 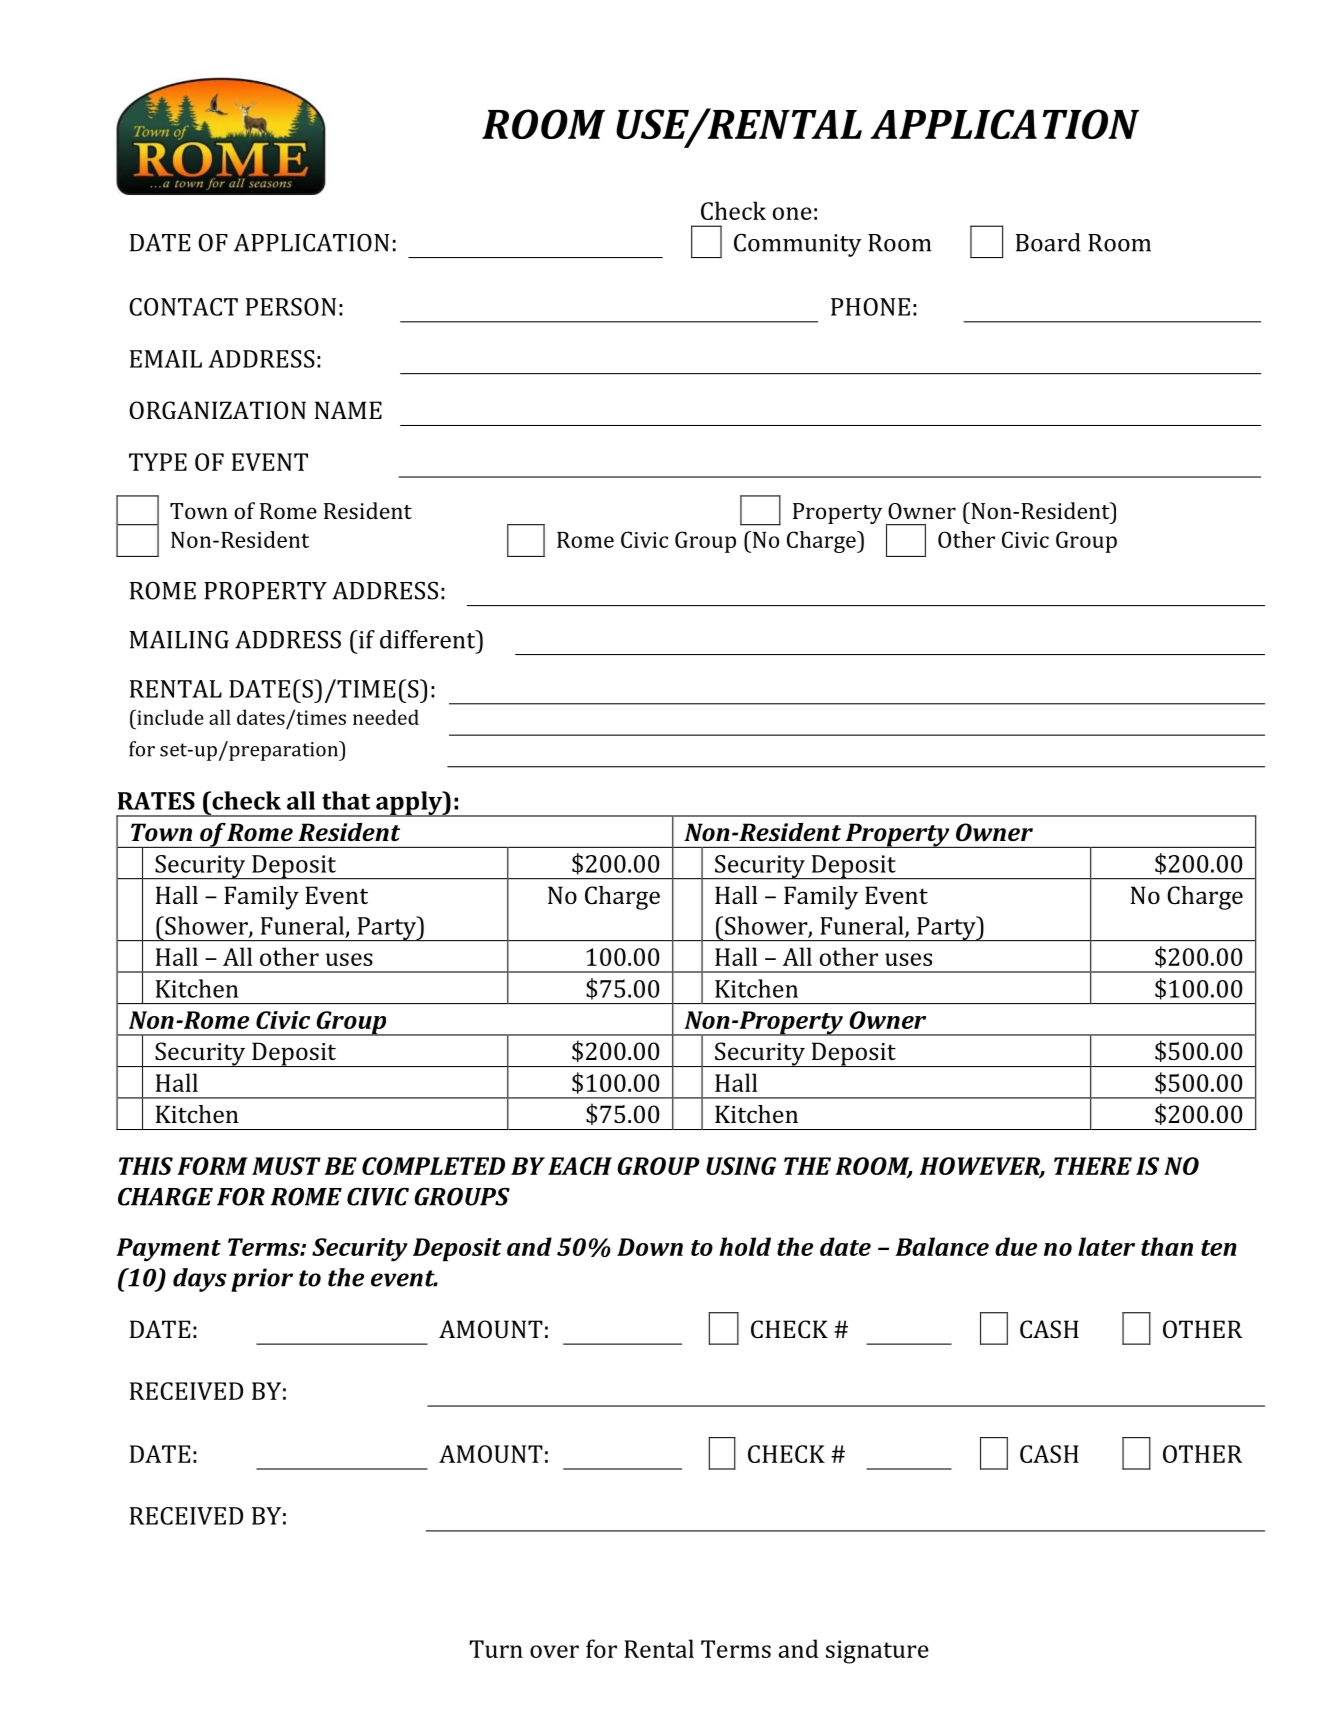 I want to click on PERSON, so click(x=291, y=307).
